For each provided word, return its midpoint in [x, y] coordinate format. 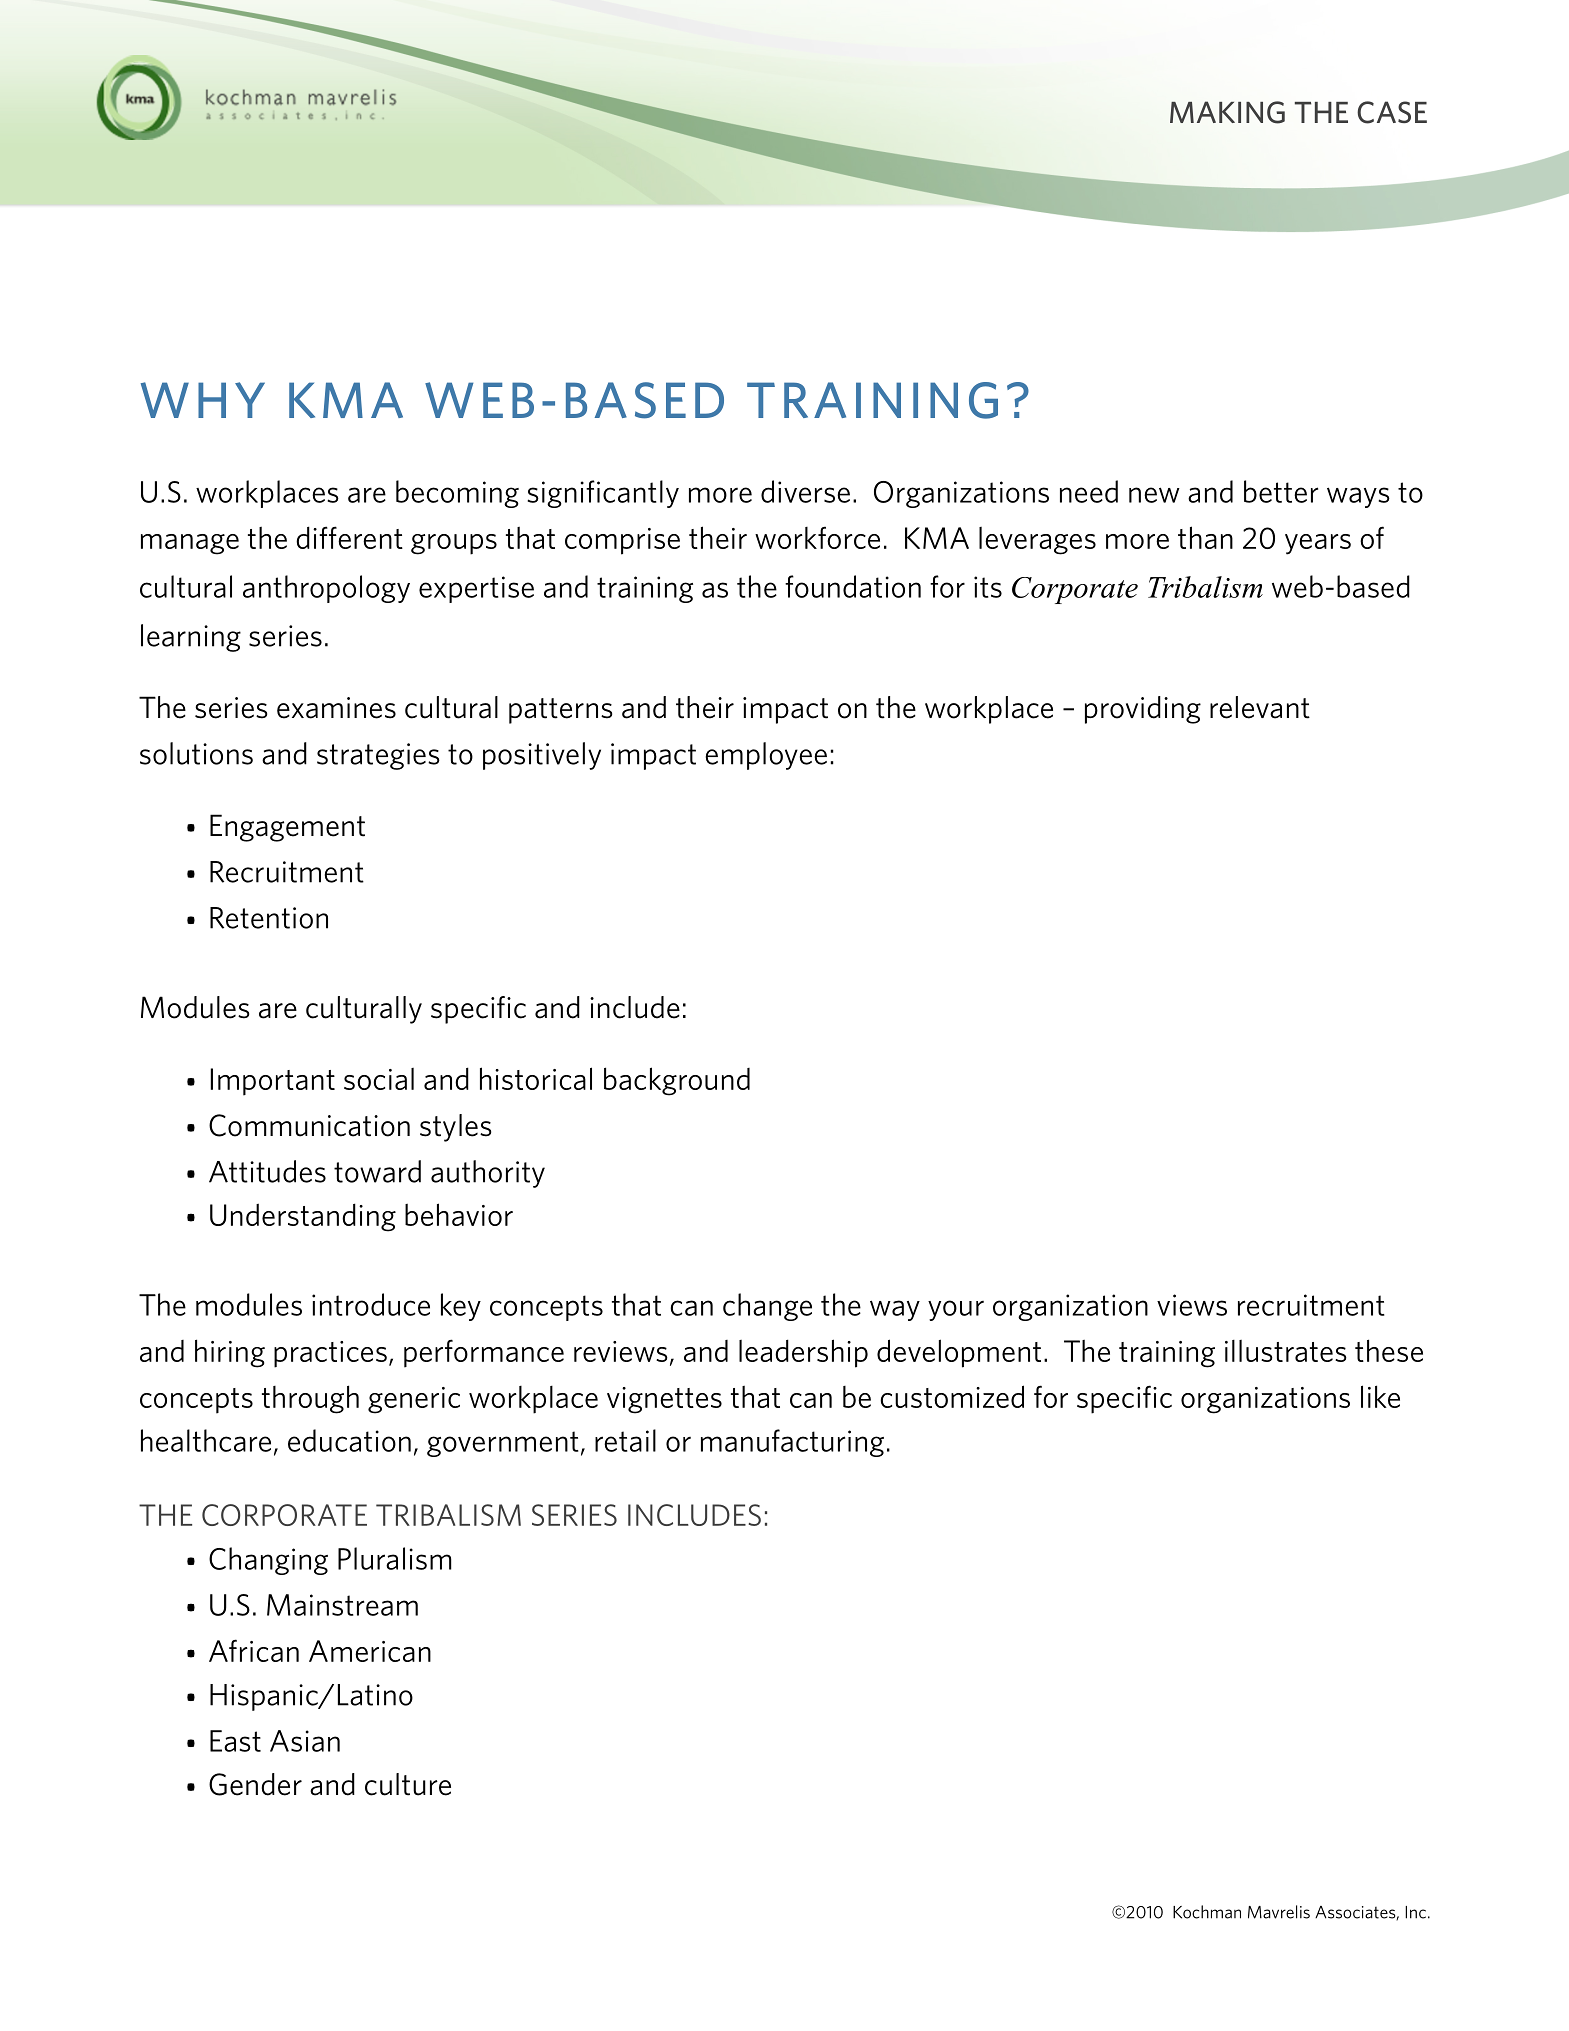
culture [408, 1784]
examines [336, 708]
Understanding [303, 1217]
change [767, 1307]
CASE [1392, 112]
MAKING [1227, 112]
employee [766, 756]
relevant [1260, 707]
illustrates [1286, 1351]
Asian [305, 1741]
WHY [203, 400]
